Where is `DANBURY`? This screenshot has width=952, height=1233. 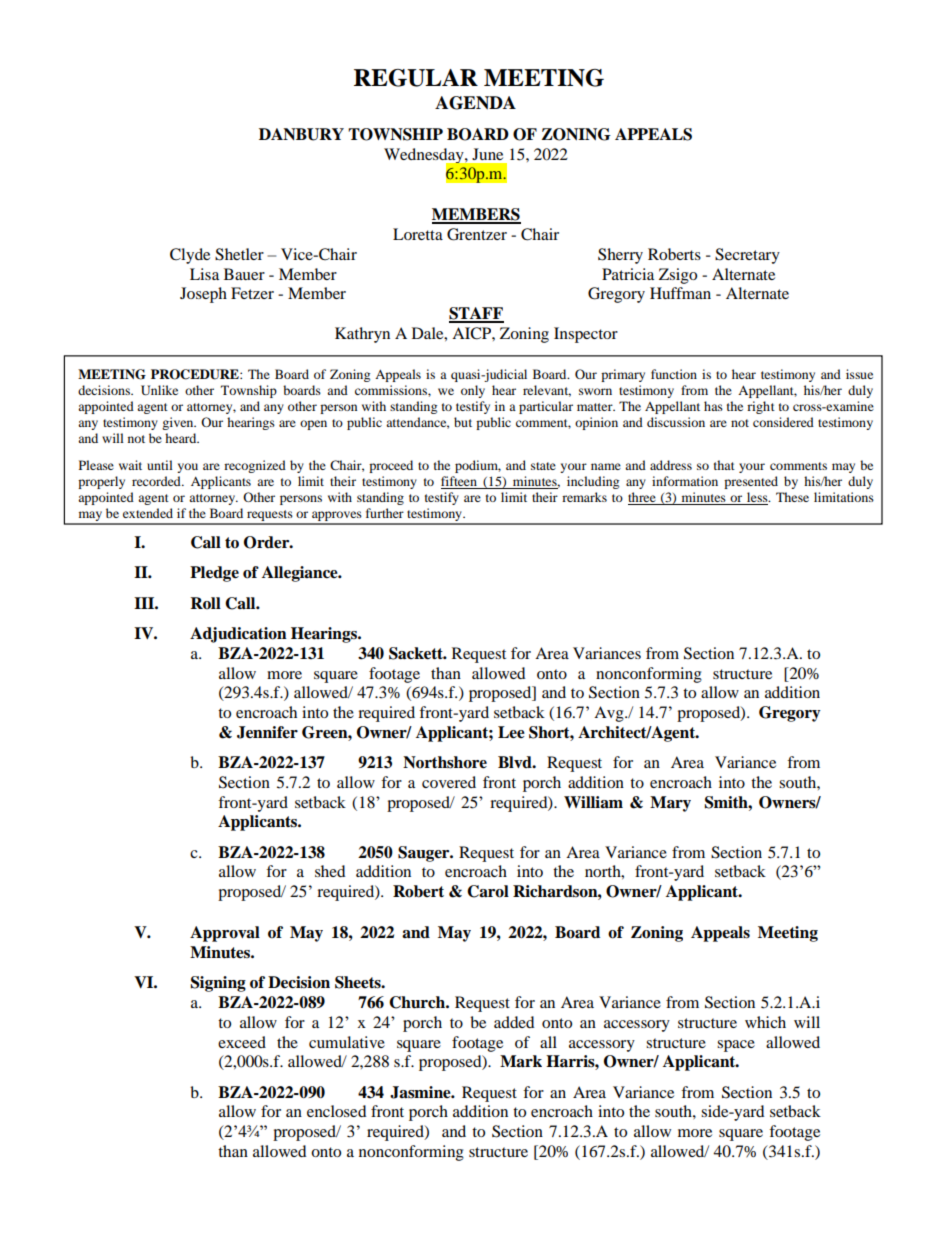
DANBURY is located at coordinates (301, 134).
